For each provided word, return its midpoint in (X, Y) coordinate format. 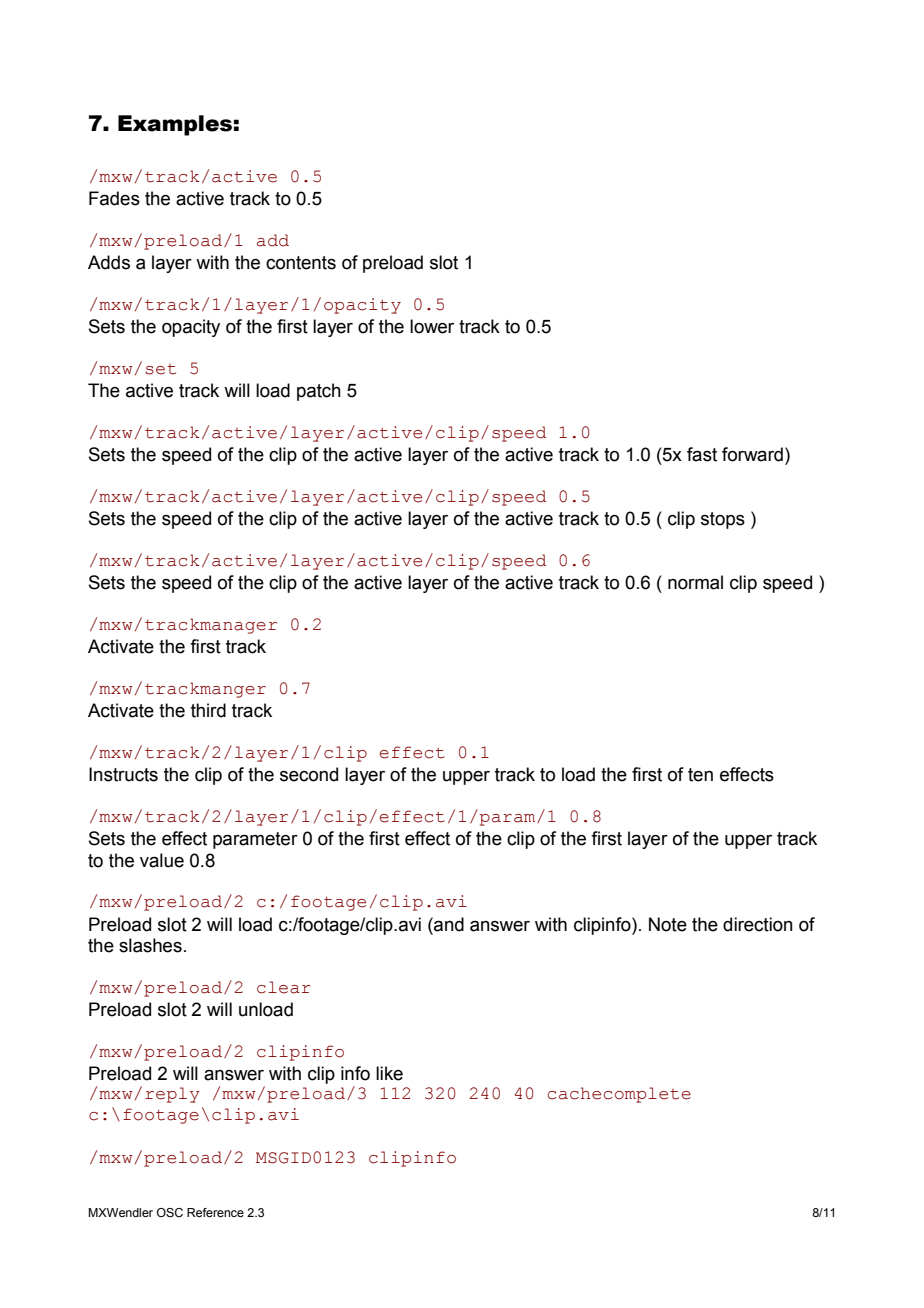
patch (319, 392)
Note (668, 924)
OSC (170, 1212)
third (208, 710)
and (448, 924)
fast (702, 454)
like (389, 1073)
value (162, 860)
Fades (114, 198)
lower (432, 326)
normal (695, 582)
